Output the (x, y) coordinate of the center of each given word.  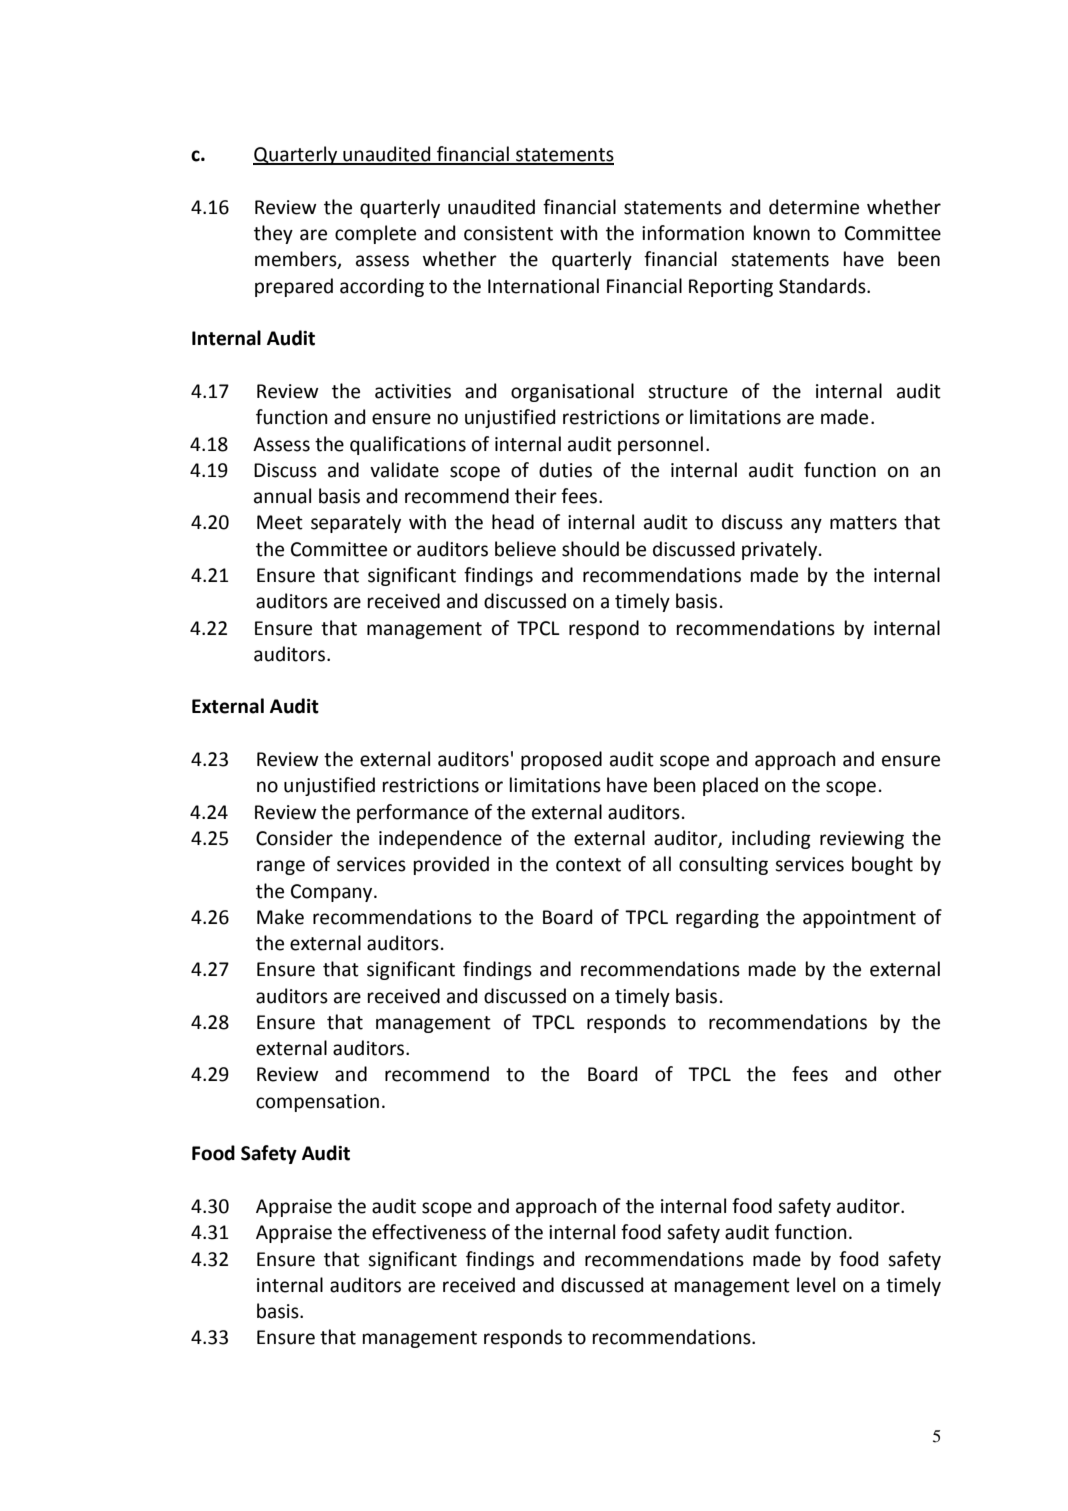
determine (814, 207)
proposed (561, 760)
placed (730, 786)
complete (375, 234)
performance (412, 813)
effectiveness (429, 1232)
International (543, 286)
